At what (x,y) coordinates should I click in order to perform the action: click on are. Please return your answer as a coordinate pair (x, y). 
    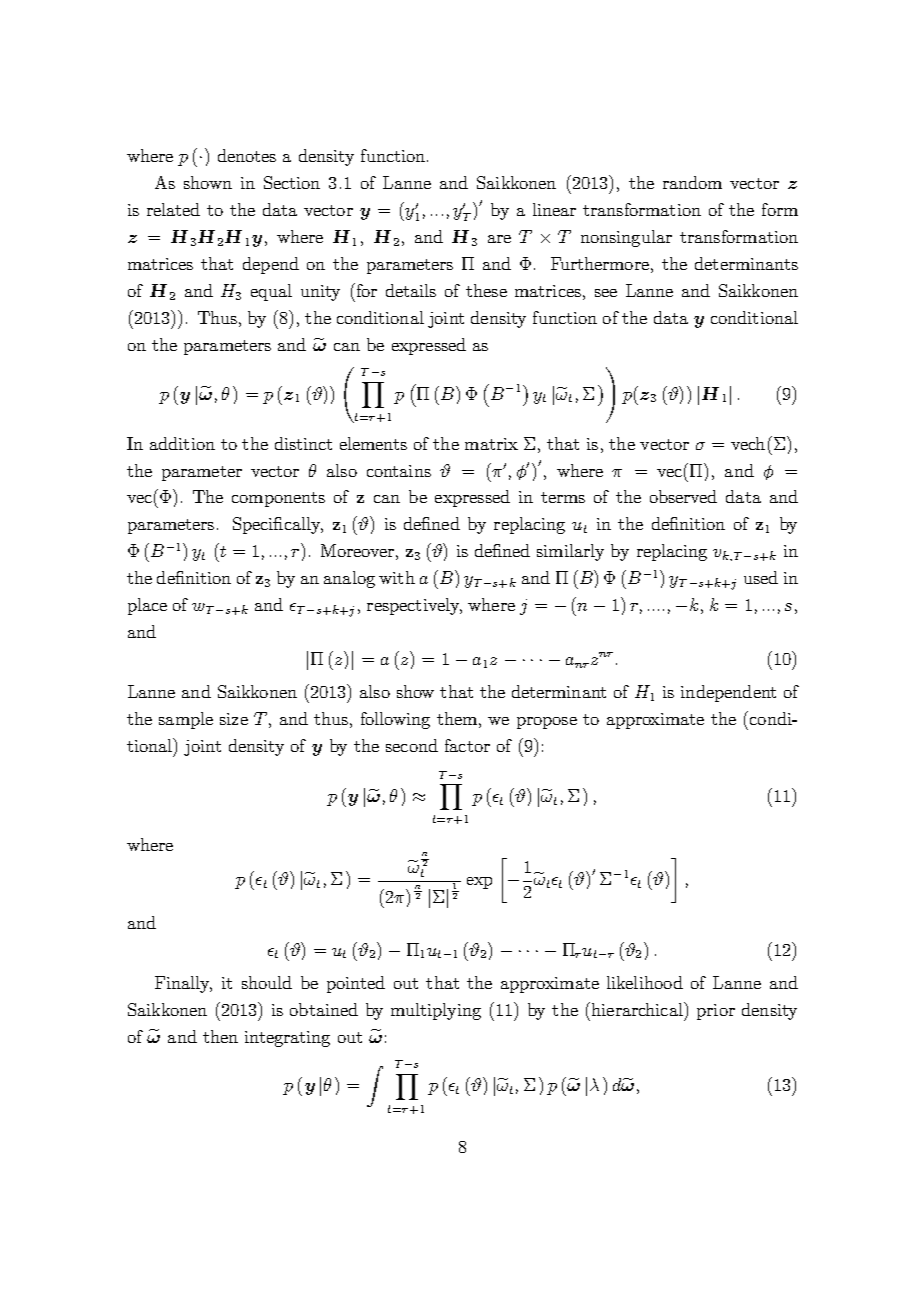
    Looking at the image, I should click on (499, 239).
